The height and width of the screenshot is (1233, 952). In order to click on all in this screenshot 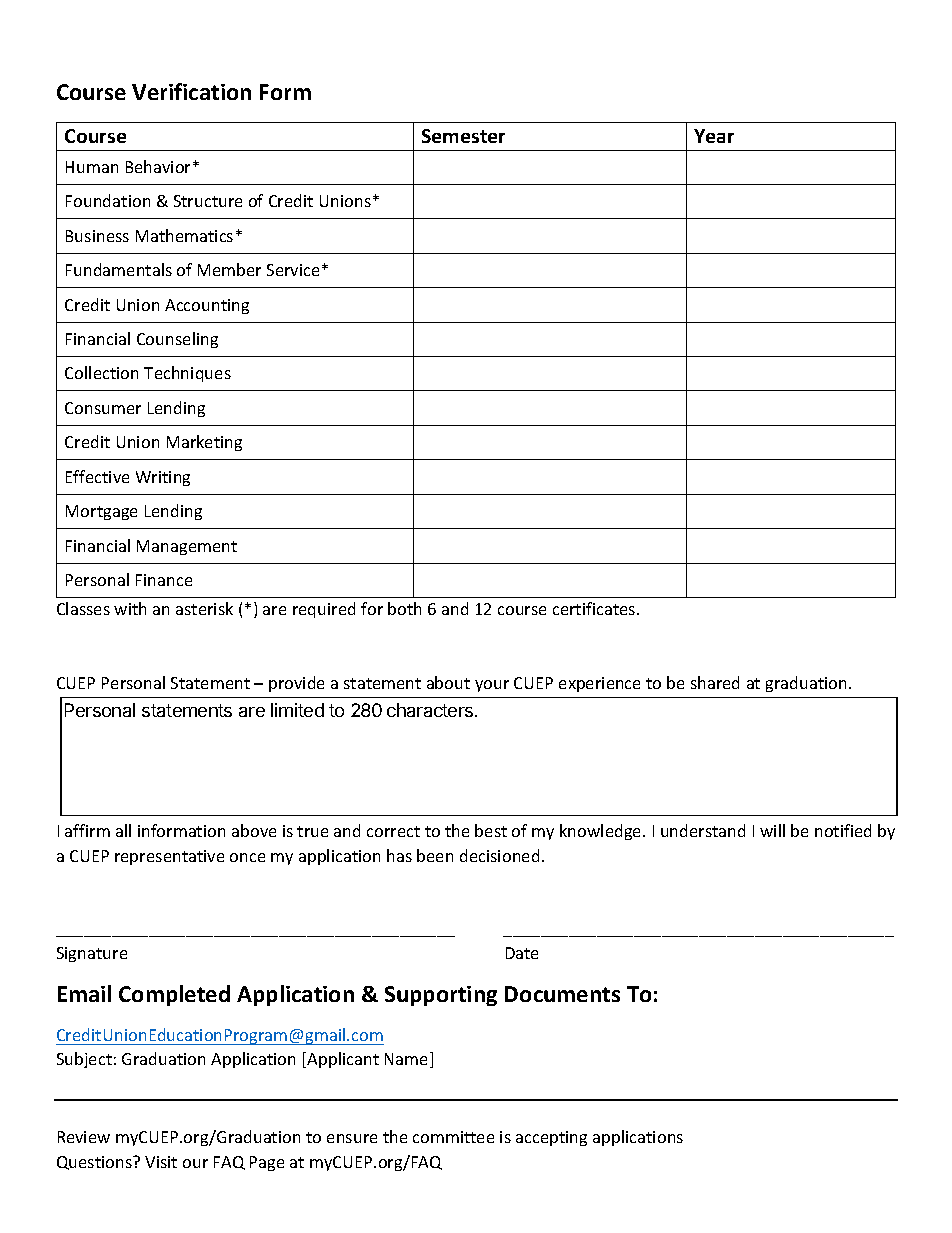, I will do `click(123, 830)`.
